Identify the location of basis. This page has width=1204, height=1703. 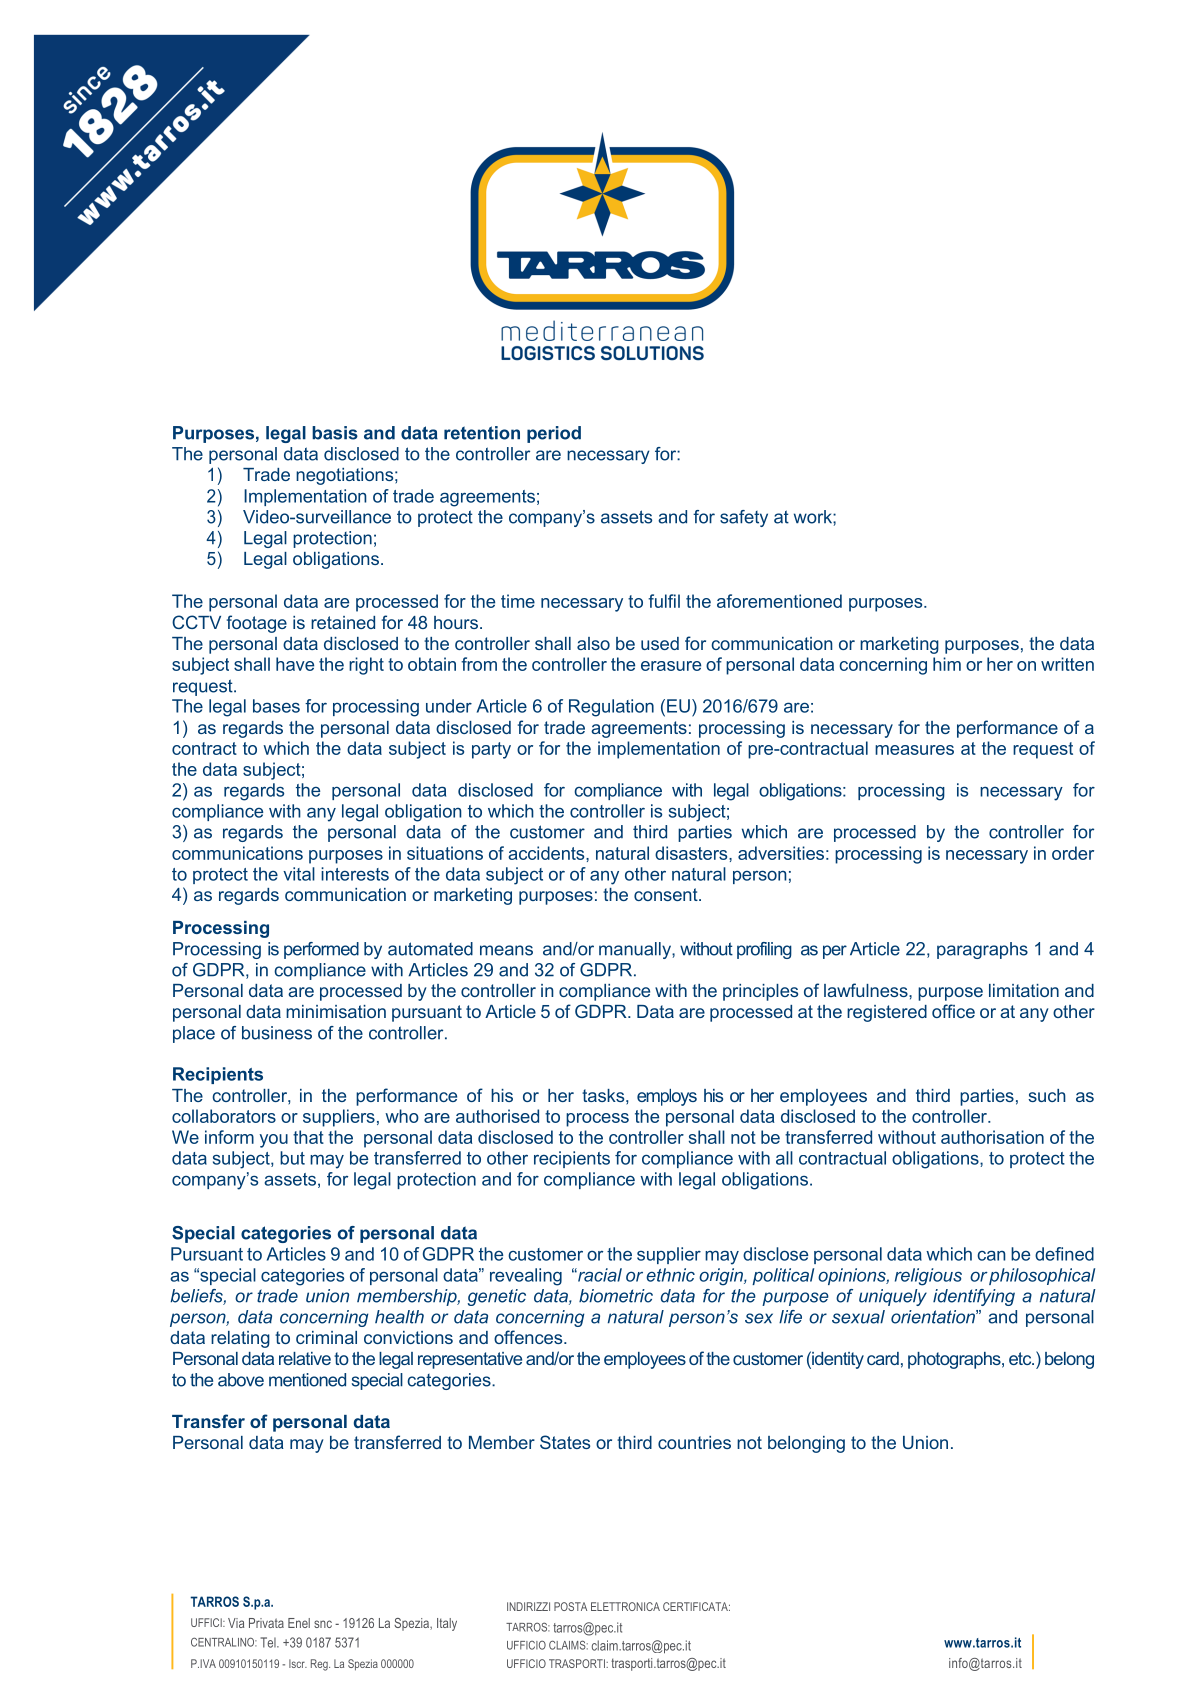
(335, 433).
